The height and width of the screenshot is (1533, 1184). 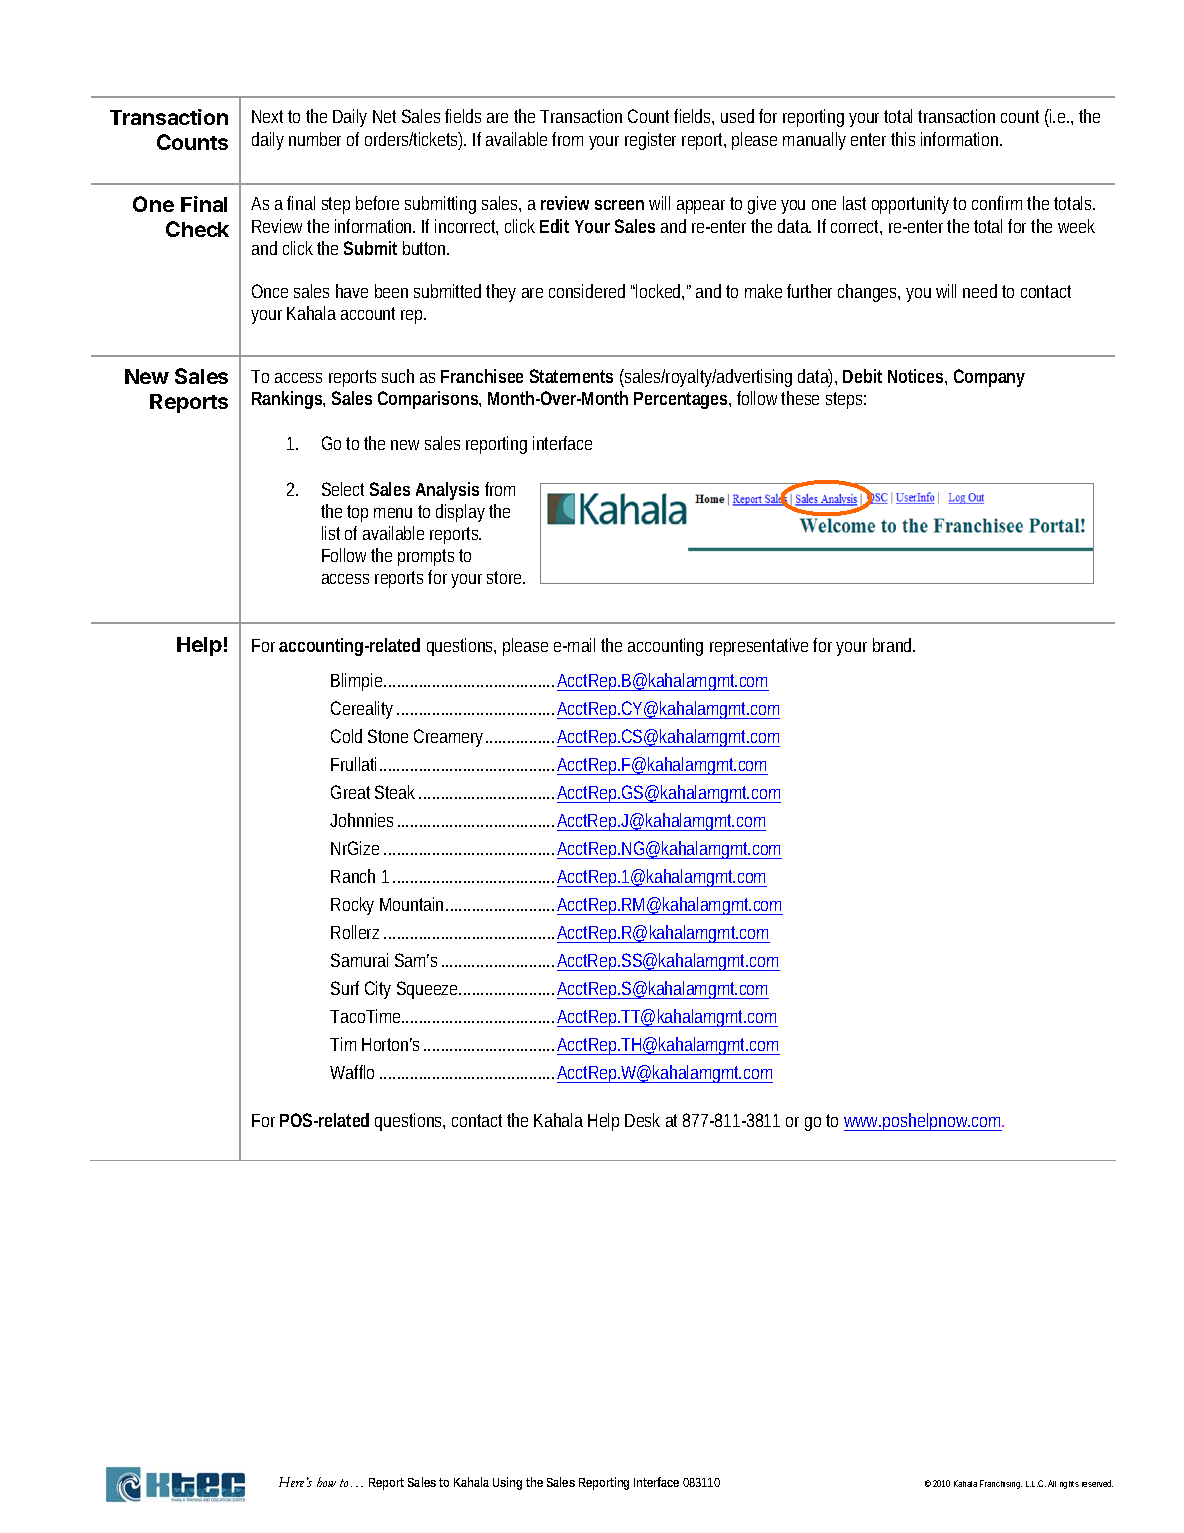 What do you see at coordinates (1000, 203) in the screenshot?
I see `confirm` at bounding box center [1000, 203].
